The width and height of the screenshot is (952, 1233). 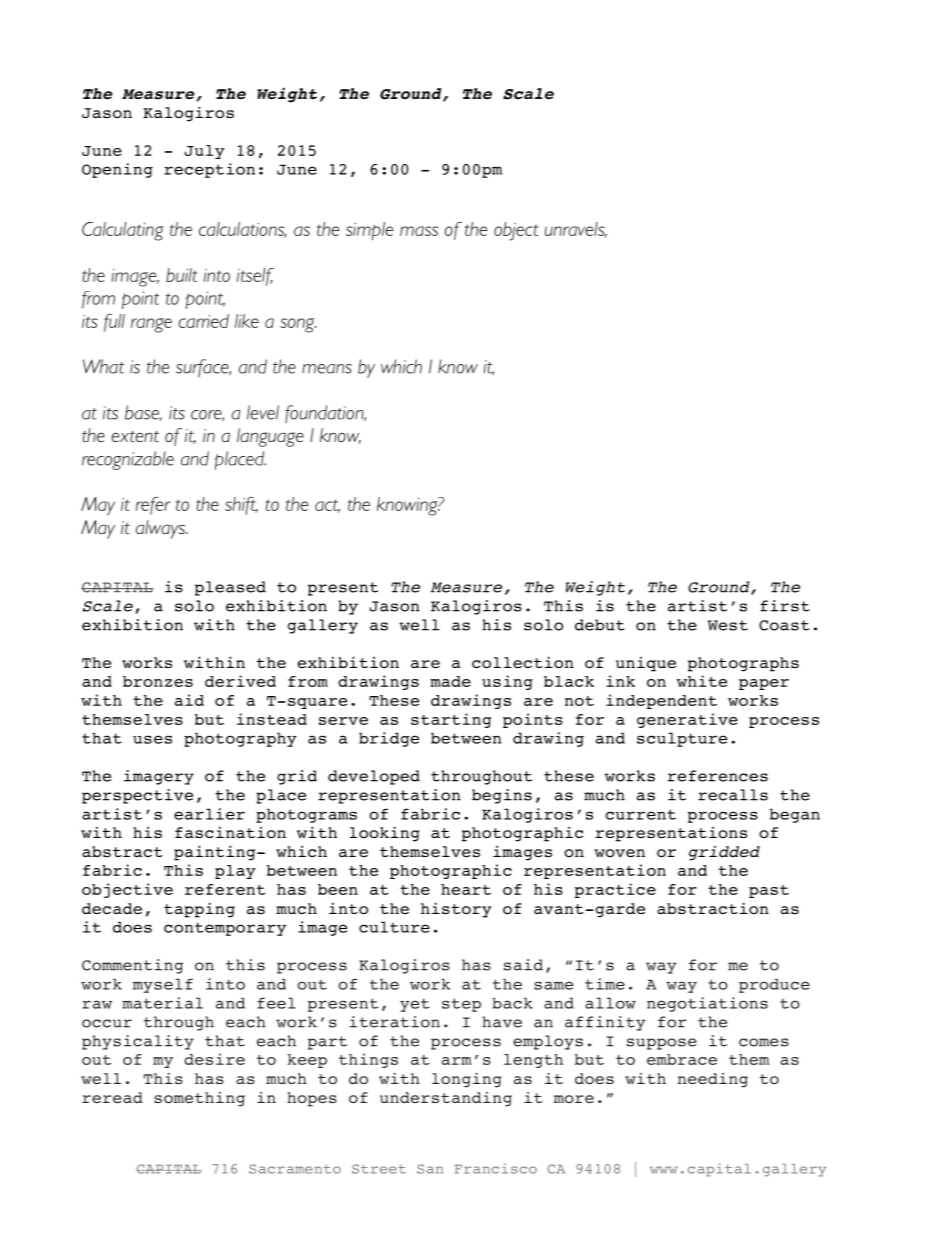 What do you see at coordinates (209, 170) in the screenshot?
I see `reception` at bounding box center [209, 170].
